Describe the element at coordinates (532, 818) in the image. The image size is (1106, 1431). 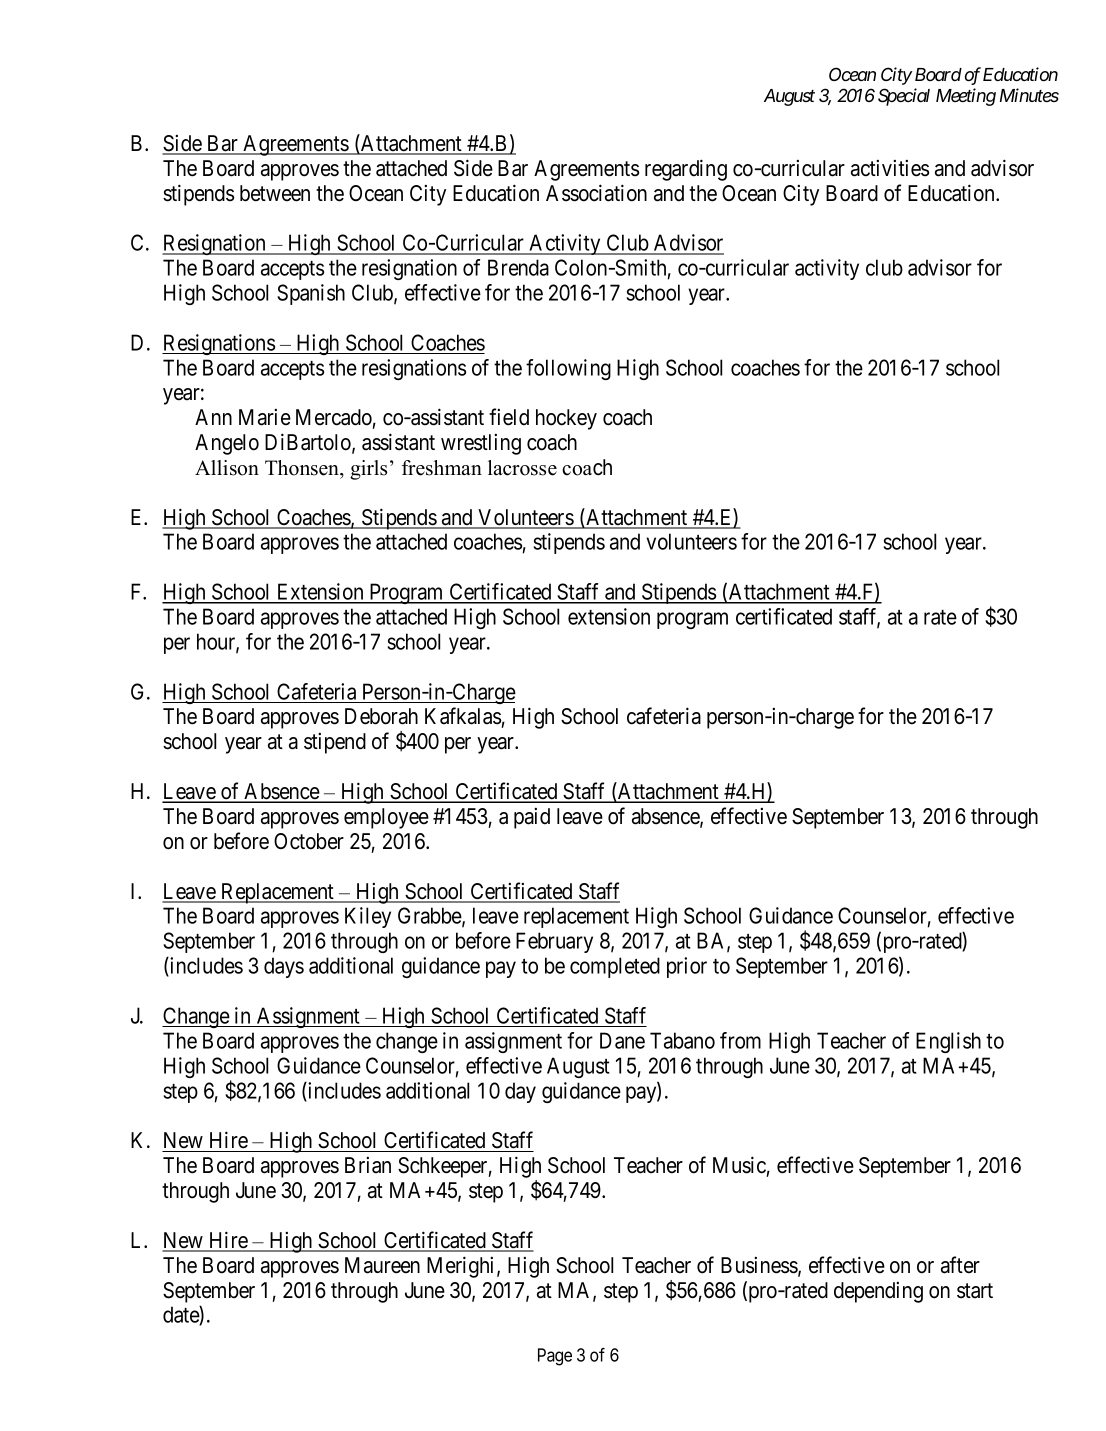
I see `paid` at that location.
